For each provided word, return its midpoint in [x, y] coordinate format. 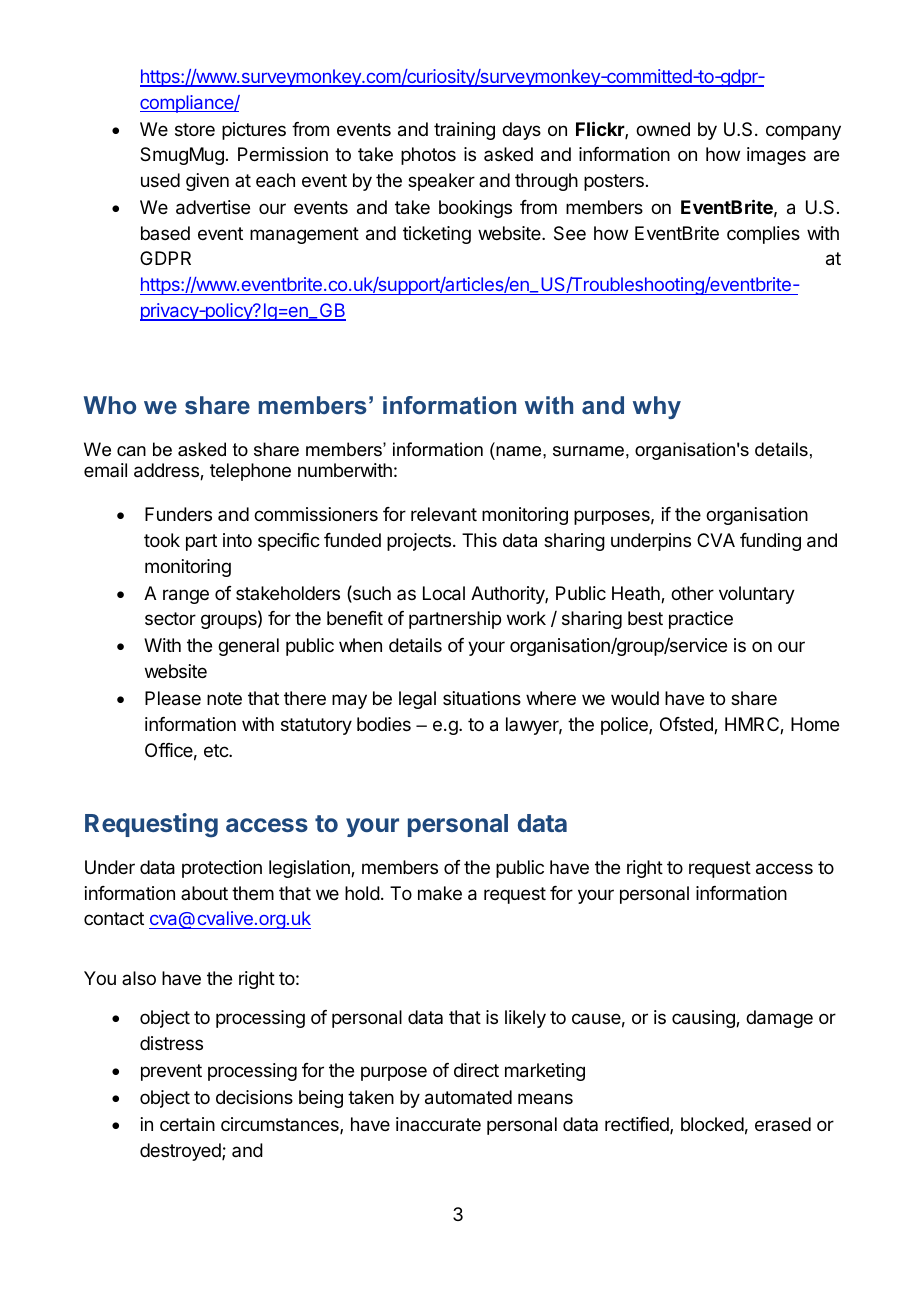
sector [170, 618]
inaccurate [438, 1124]
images [776, 156]
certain [187, 1124]
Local [444, 593]
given [207, 182]
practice [701, 620]
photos [428, 156]
